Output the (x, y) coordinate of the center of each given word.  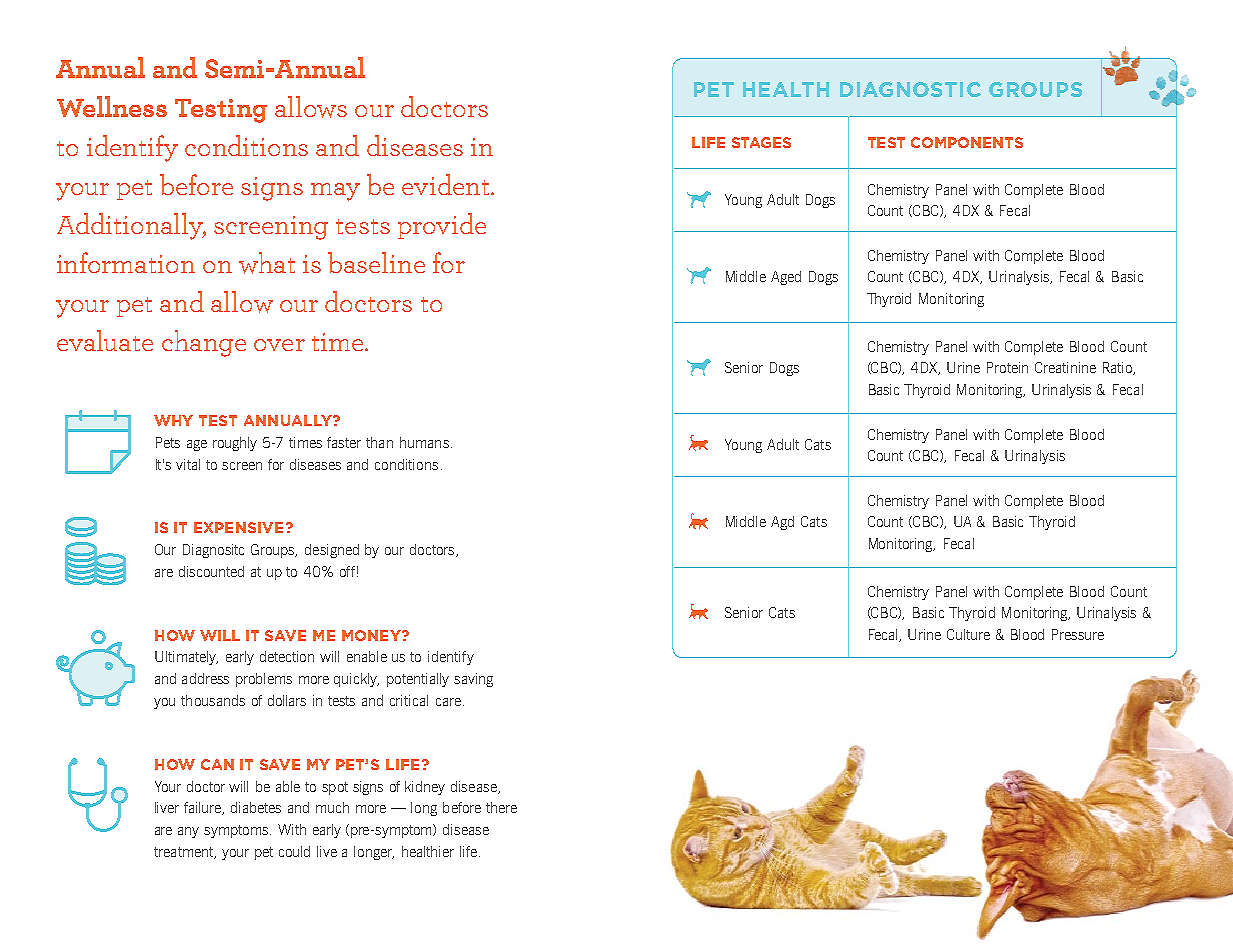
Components (967, 142)
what (267, 263)
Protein (1007, 367)
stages (761, 142)
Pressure (1078, 634)
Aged (786, 278)
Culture (968, 634)
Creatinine (1065, 367)
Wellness (112, 106)
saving (473, 680)
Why (173, 420)
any (188, 832)
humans (424, 442)
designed (332, 551)
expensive (238, 527)
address (205, 678)
